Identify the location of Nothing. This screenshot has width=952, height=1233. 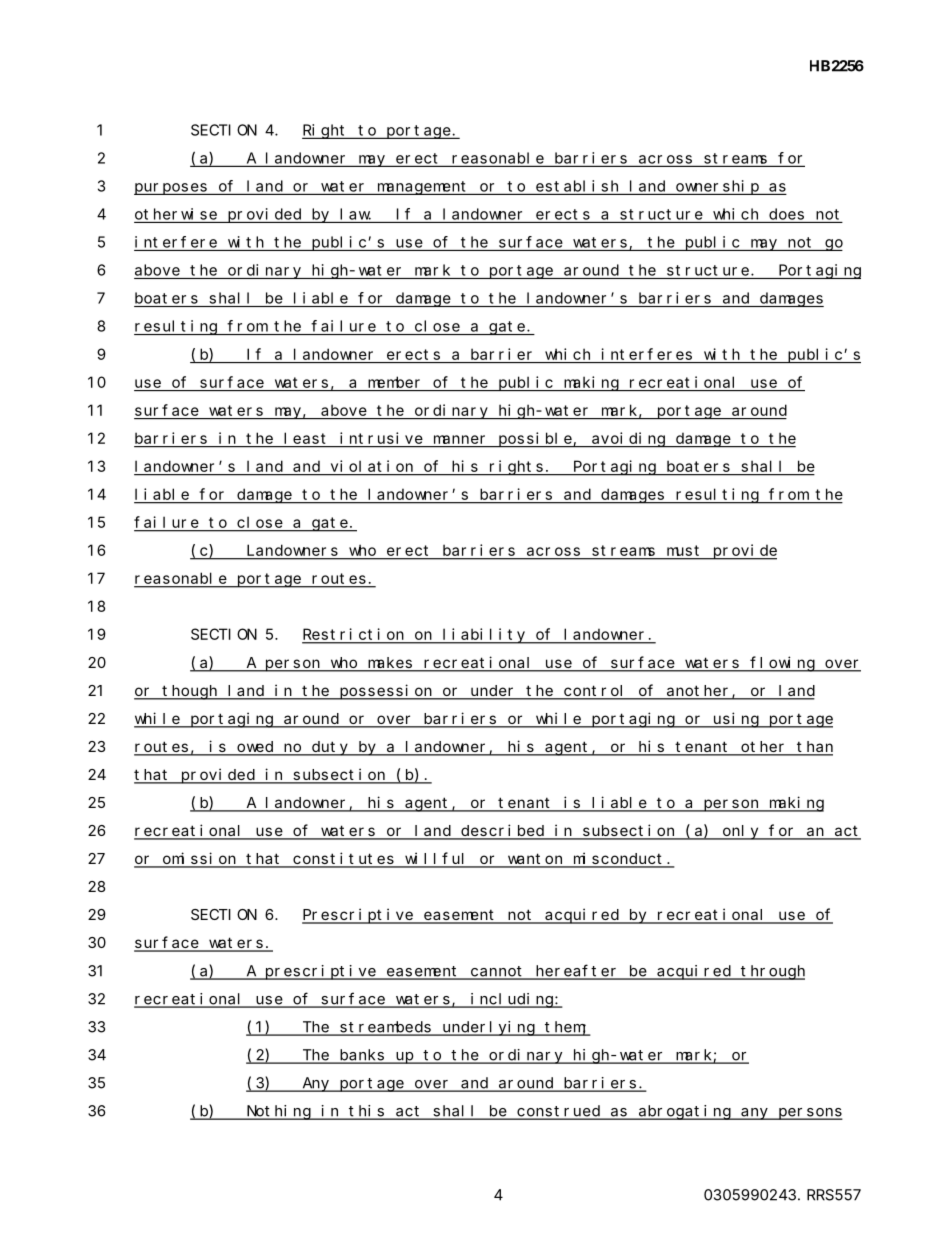
(278, 1112).
